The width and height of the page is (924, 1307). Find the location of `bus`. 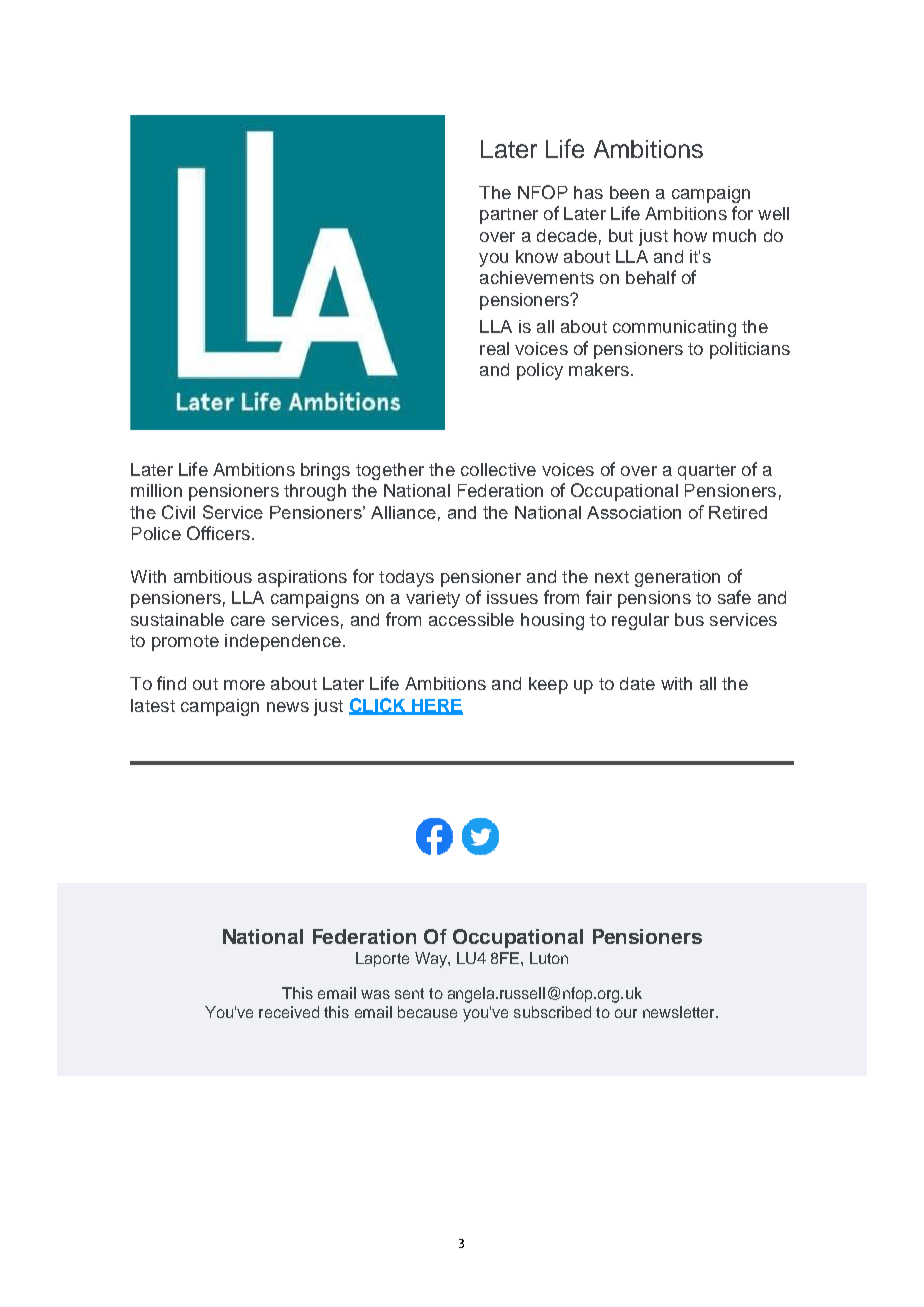

bus is located at coordinates (689, 619).
